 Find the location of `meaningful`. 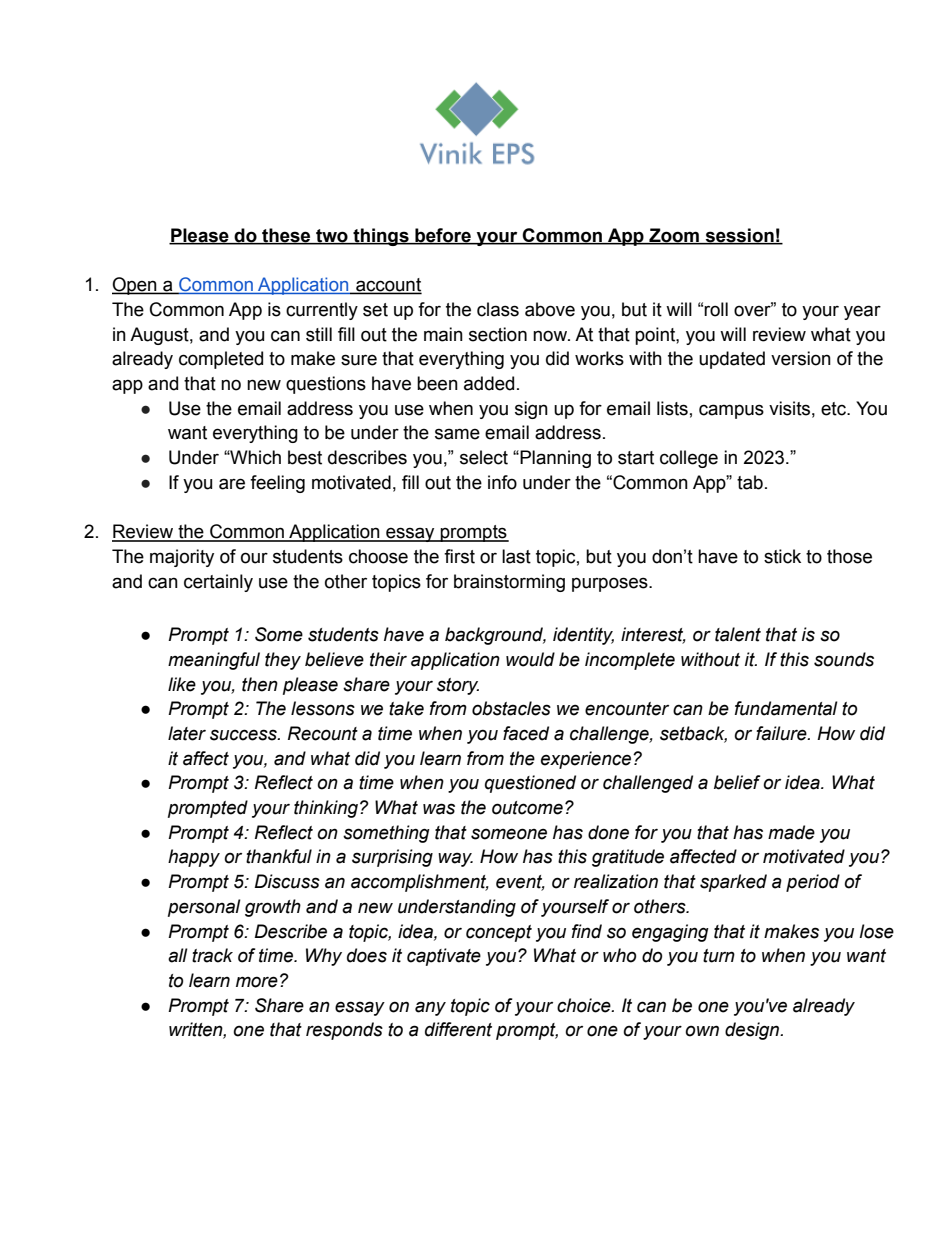

meaningful is located at coordinates (214, 661).
